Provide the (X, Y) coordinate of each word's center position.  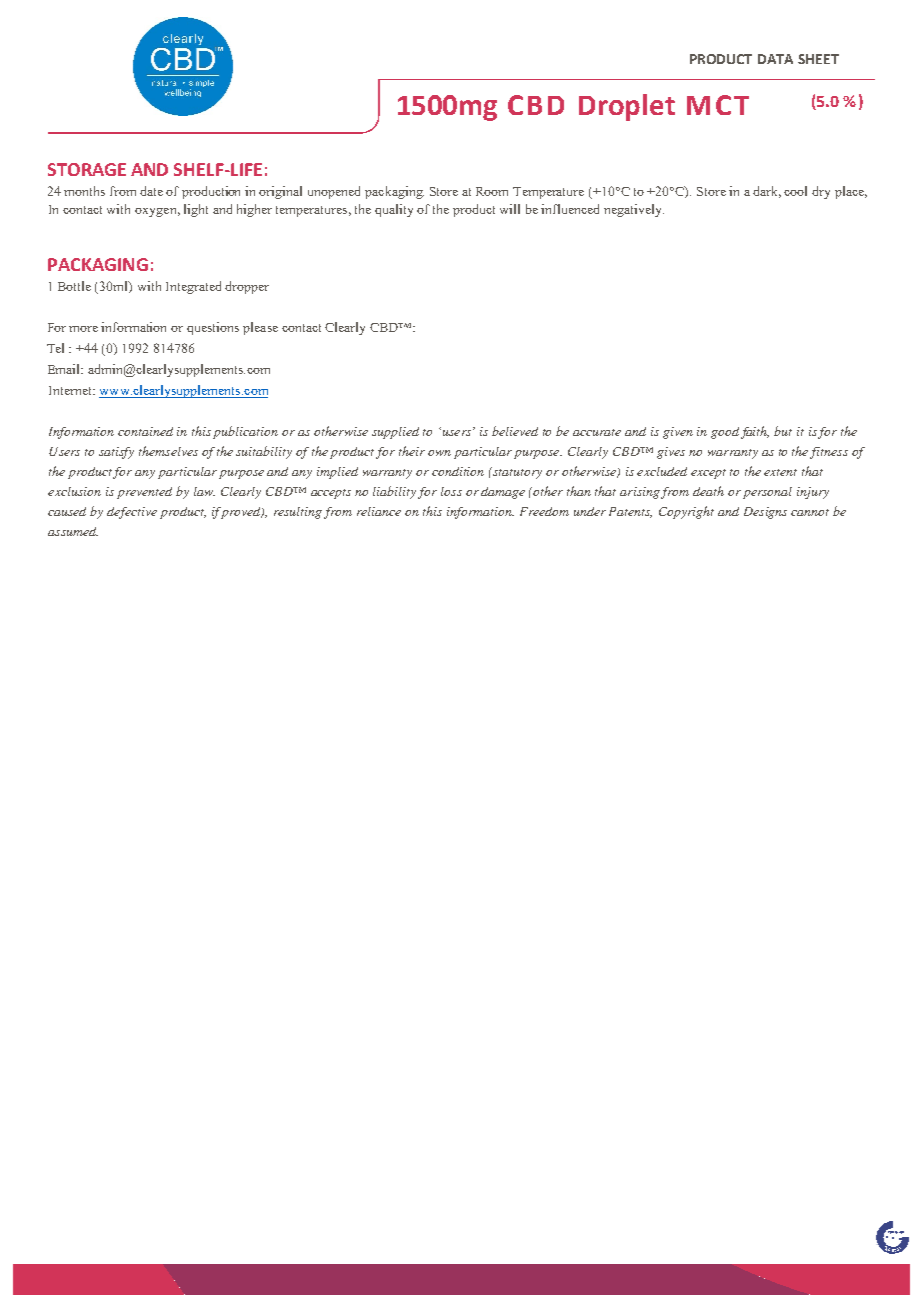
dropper (247, 287)
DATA (775, 59)
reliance (379, 511)
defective (132, 513)
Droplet (627, 107)
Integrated (193, 287)
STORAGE (87, 169)
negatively (634, 210)
